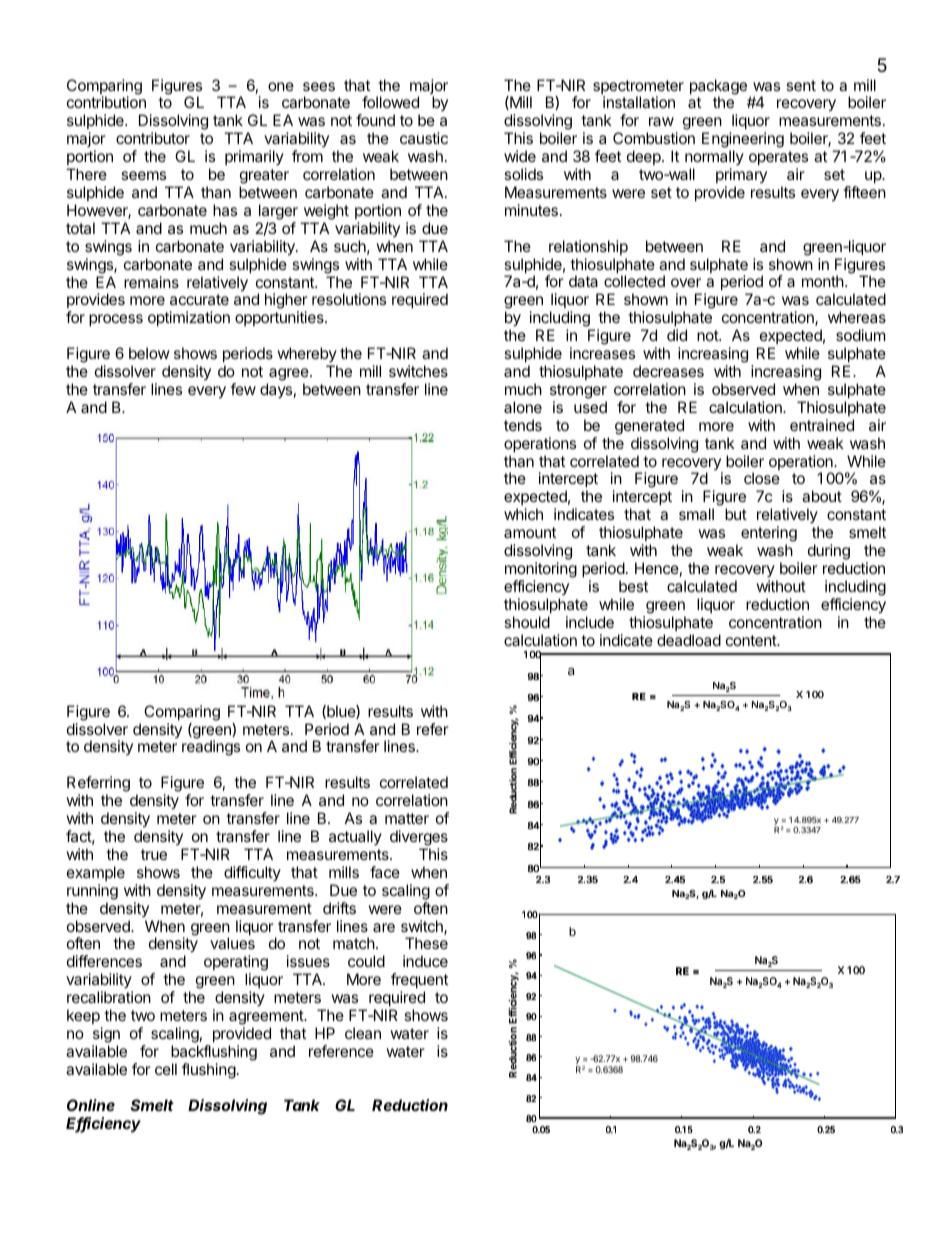 This document has width=952, height=1233. What do you see at coordinates (861, 335) in the document?
I see `sodium` at bounding box center [861, 335].
